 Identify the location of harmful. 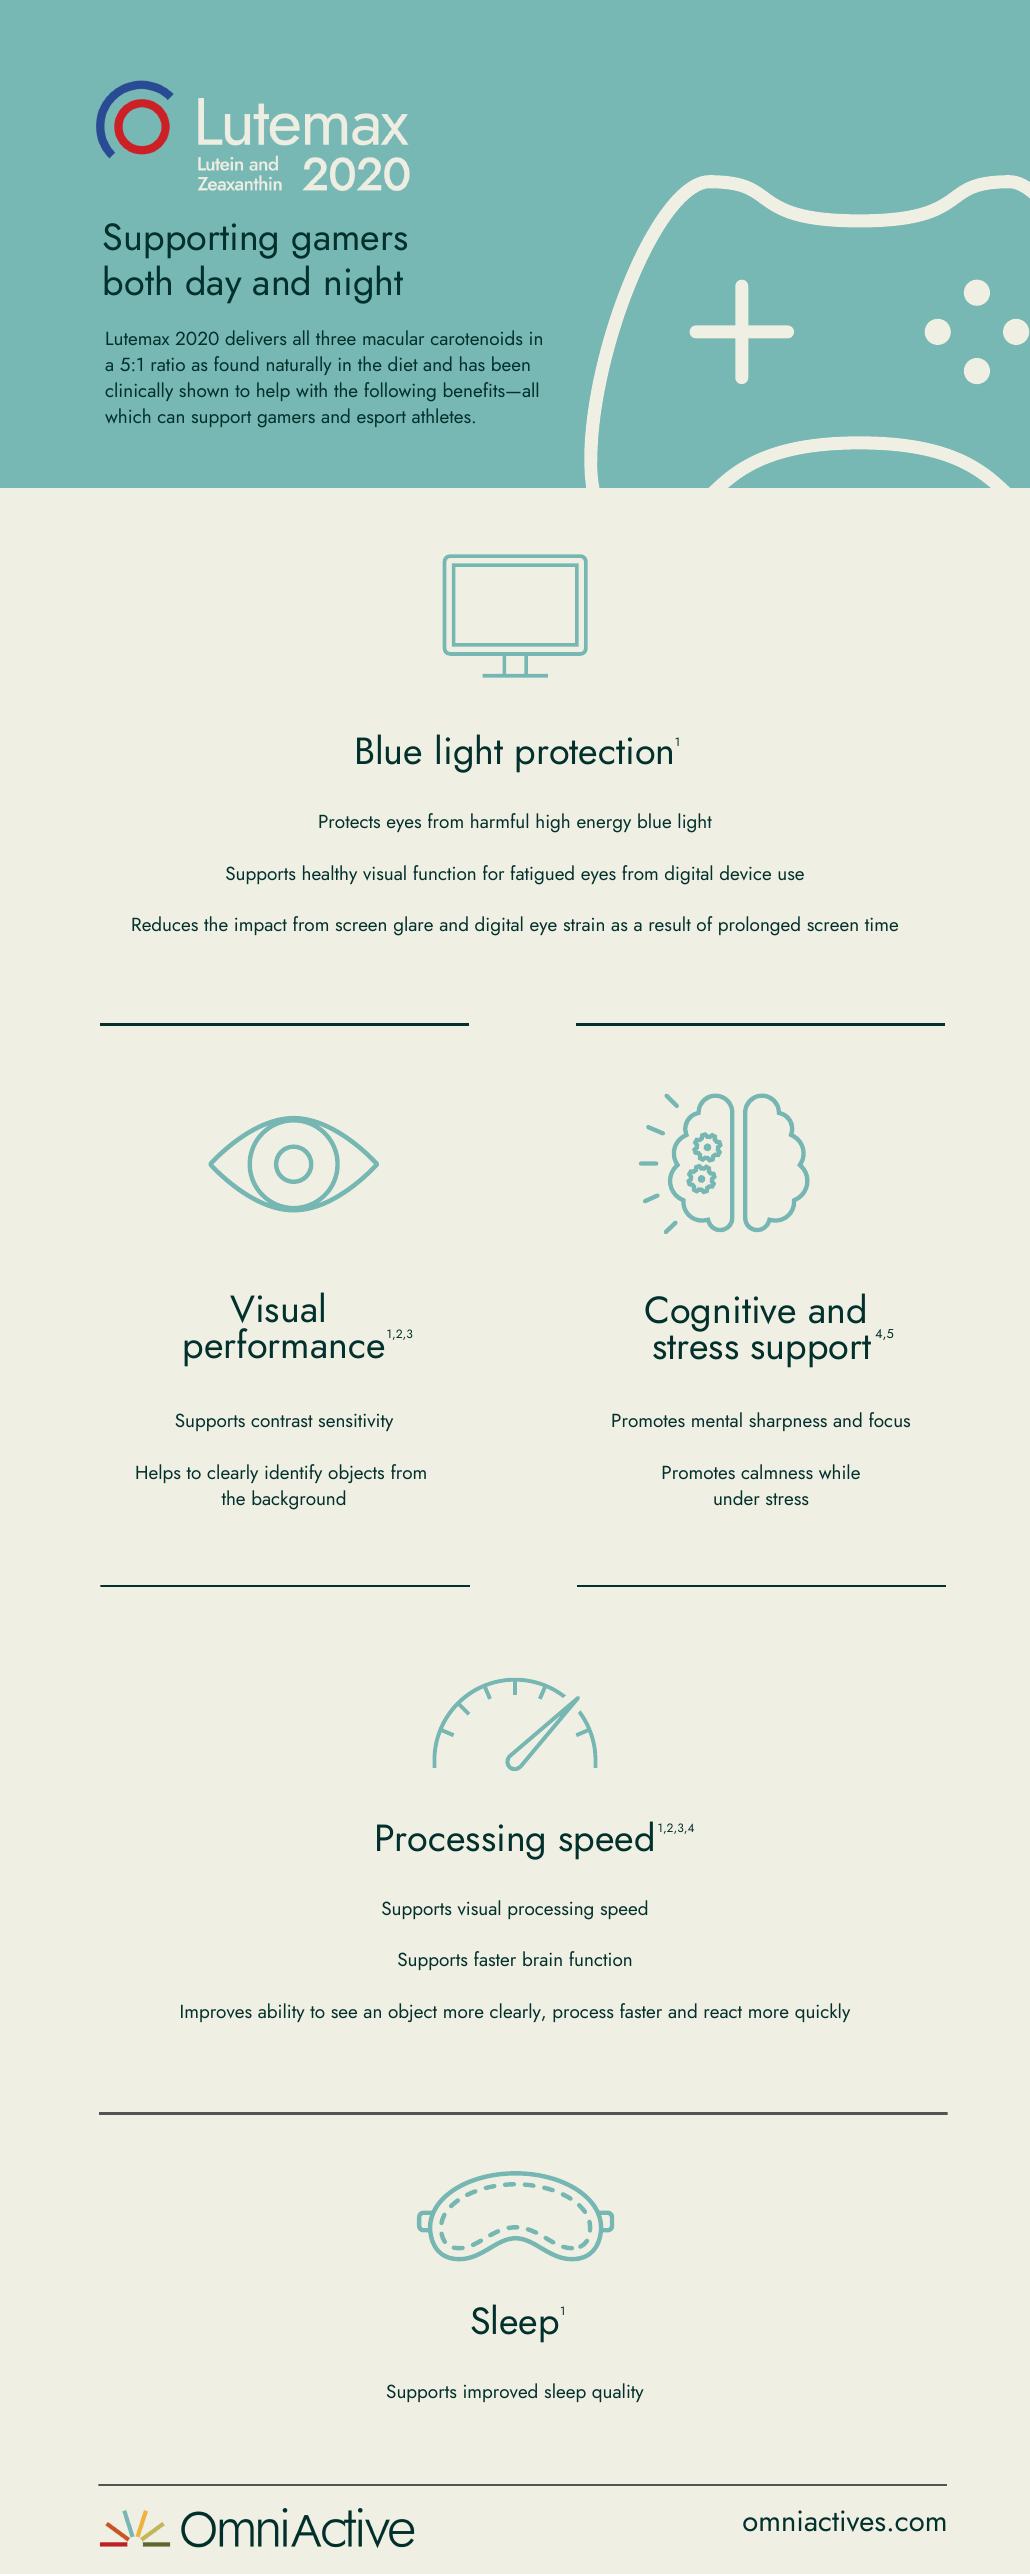
(499, 820).
